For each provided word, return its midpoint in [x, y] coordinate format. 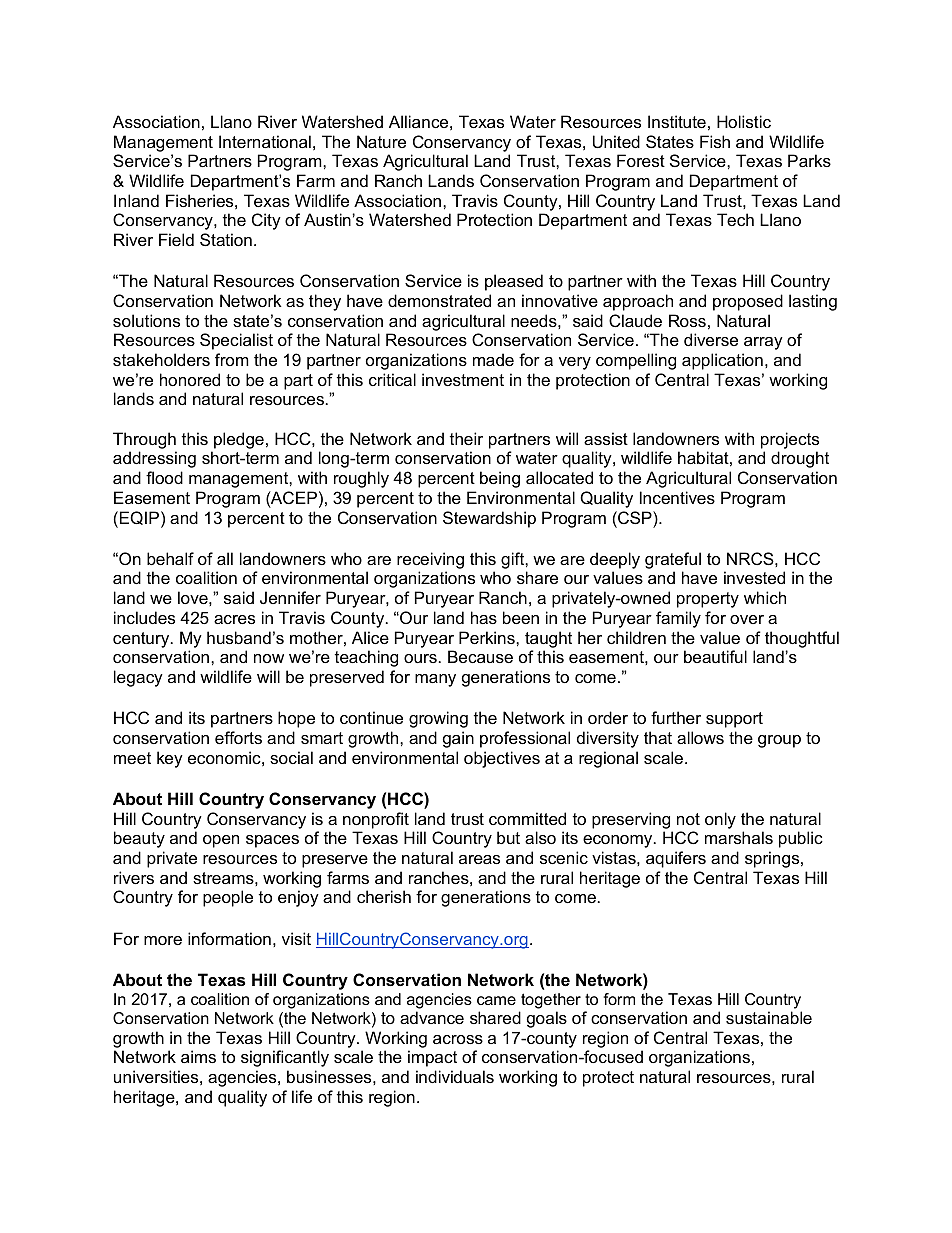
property [708, 600]
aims [198, 1056]
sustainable [769, 1017]
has [484, 617]
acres [234, 619]
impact [432, 1058]
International [265, 141]
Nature [381, 141]
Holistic [744, 121]
